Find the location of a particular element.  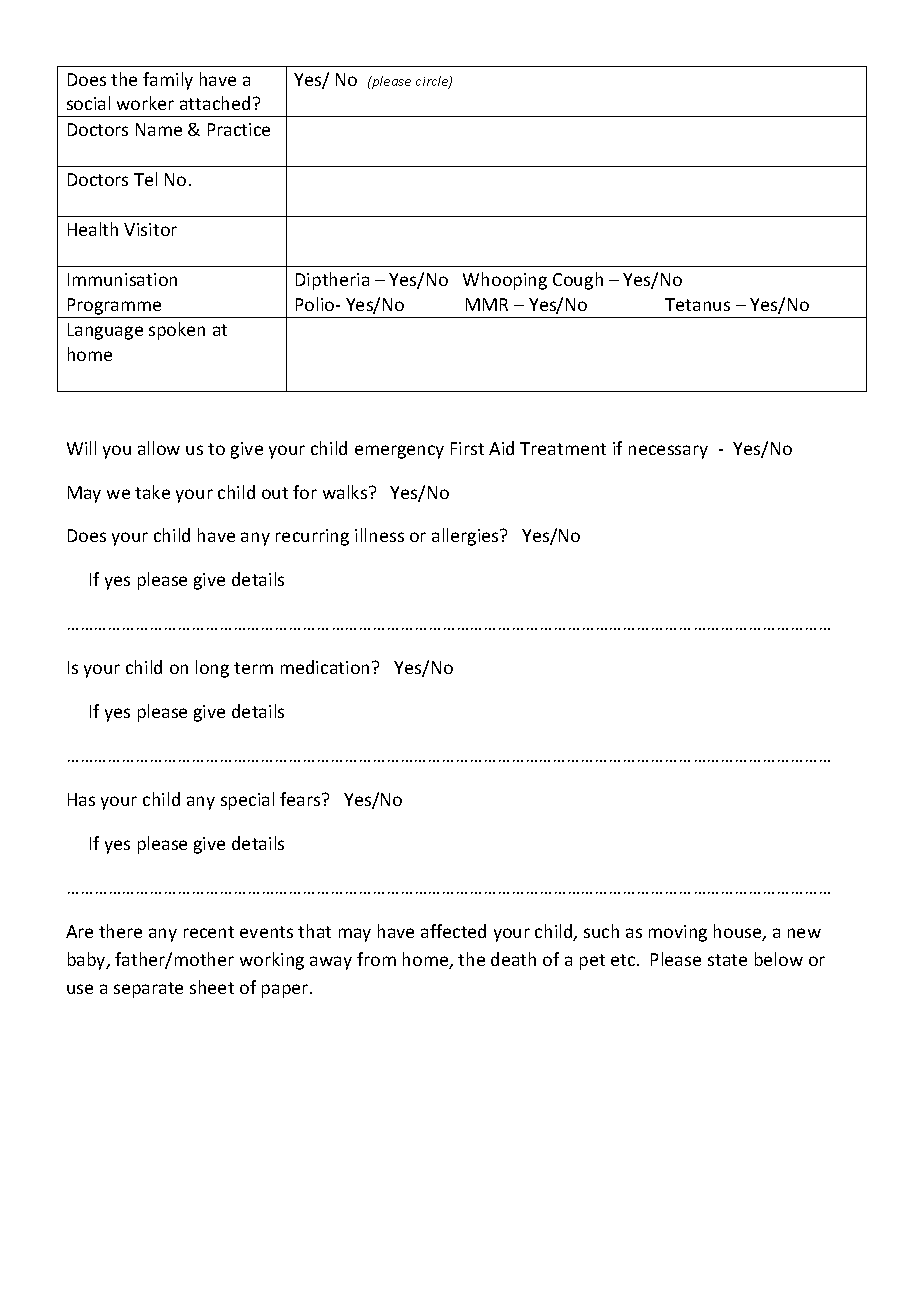

Cough is located at coordinates (578, 281).
